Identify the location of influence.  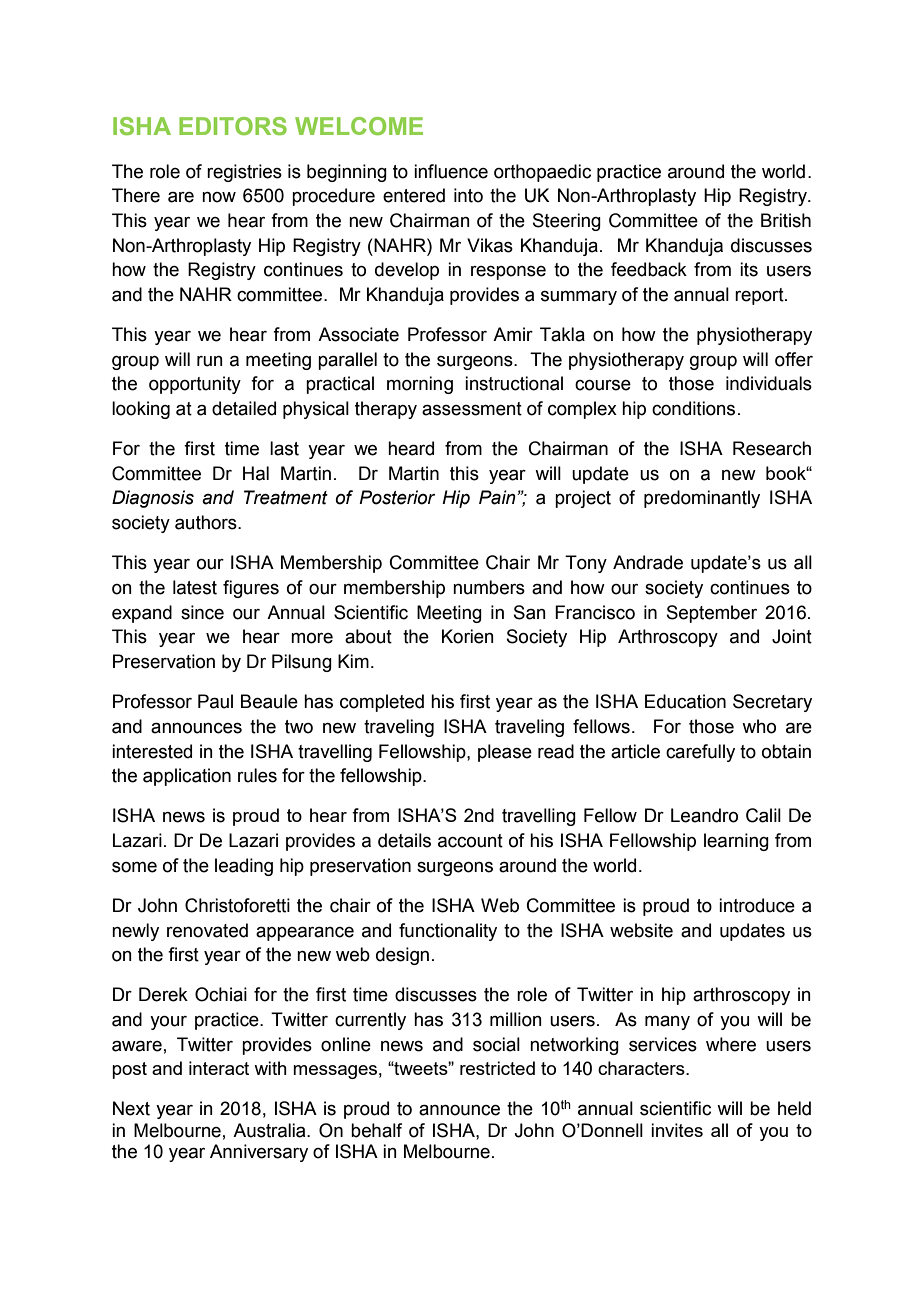
(451, 171).
